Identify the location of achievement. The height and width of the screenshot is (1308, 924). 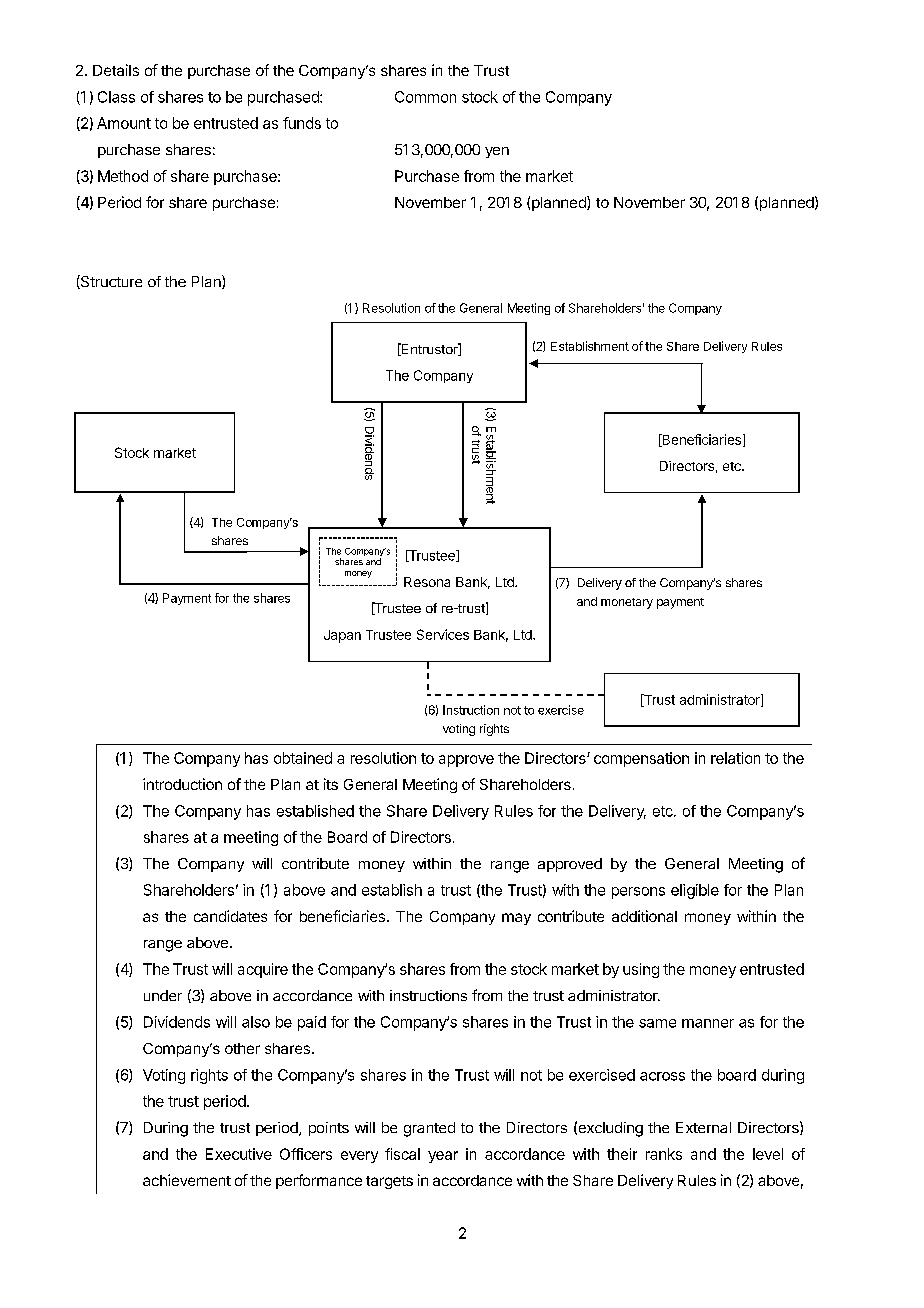
(187, 1180).
